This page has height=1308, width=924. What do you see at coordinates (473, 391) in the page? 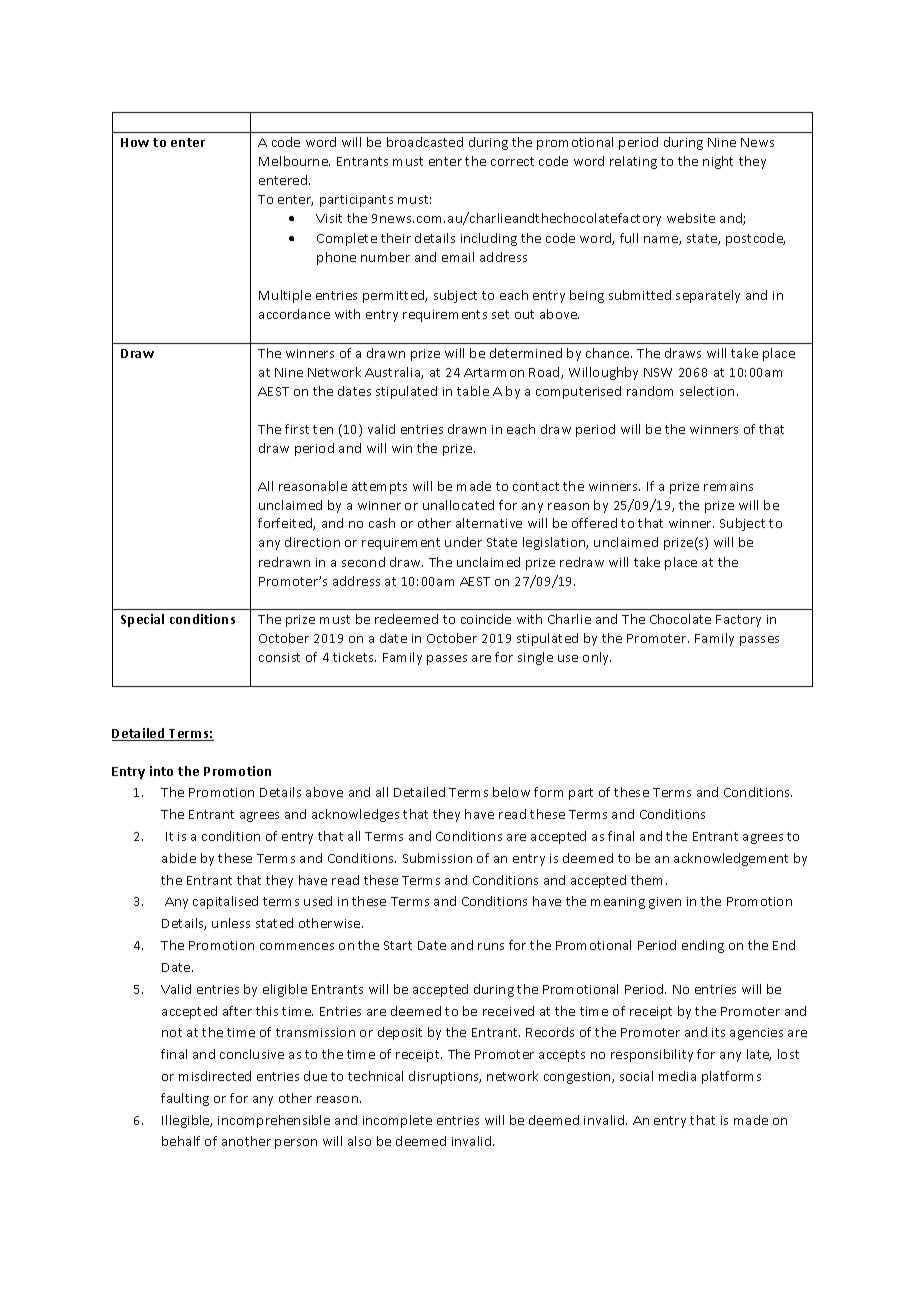
I see `table` at bounding box center [473, 391].
